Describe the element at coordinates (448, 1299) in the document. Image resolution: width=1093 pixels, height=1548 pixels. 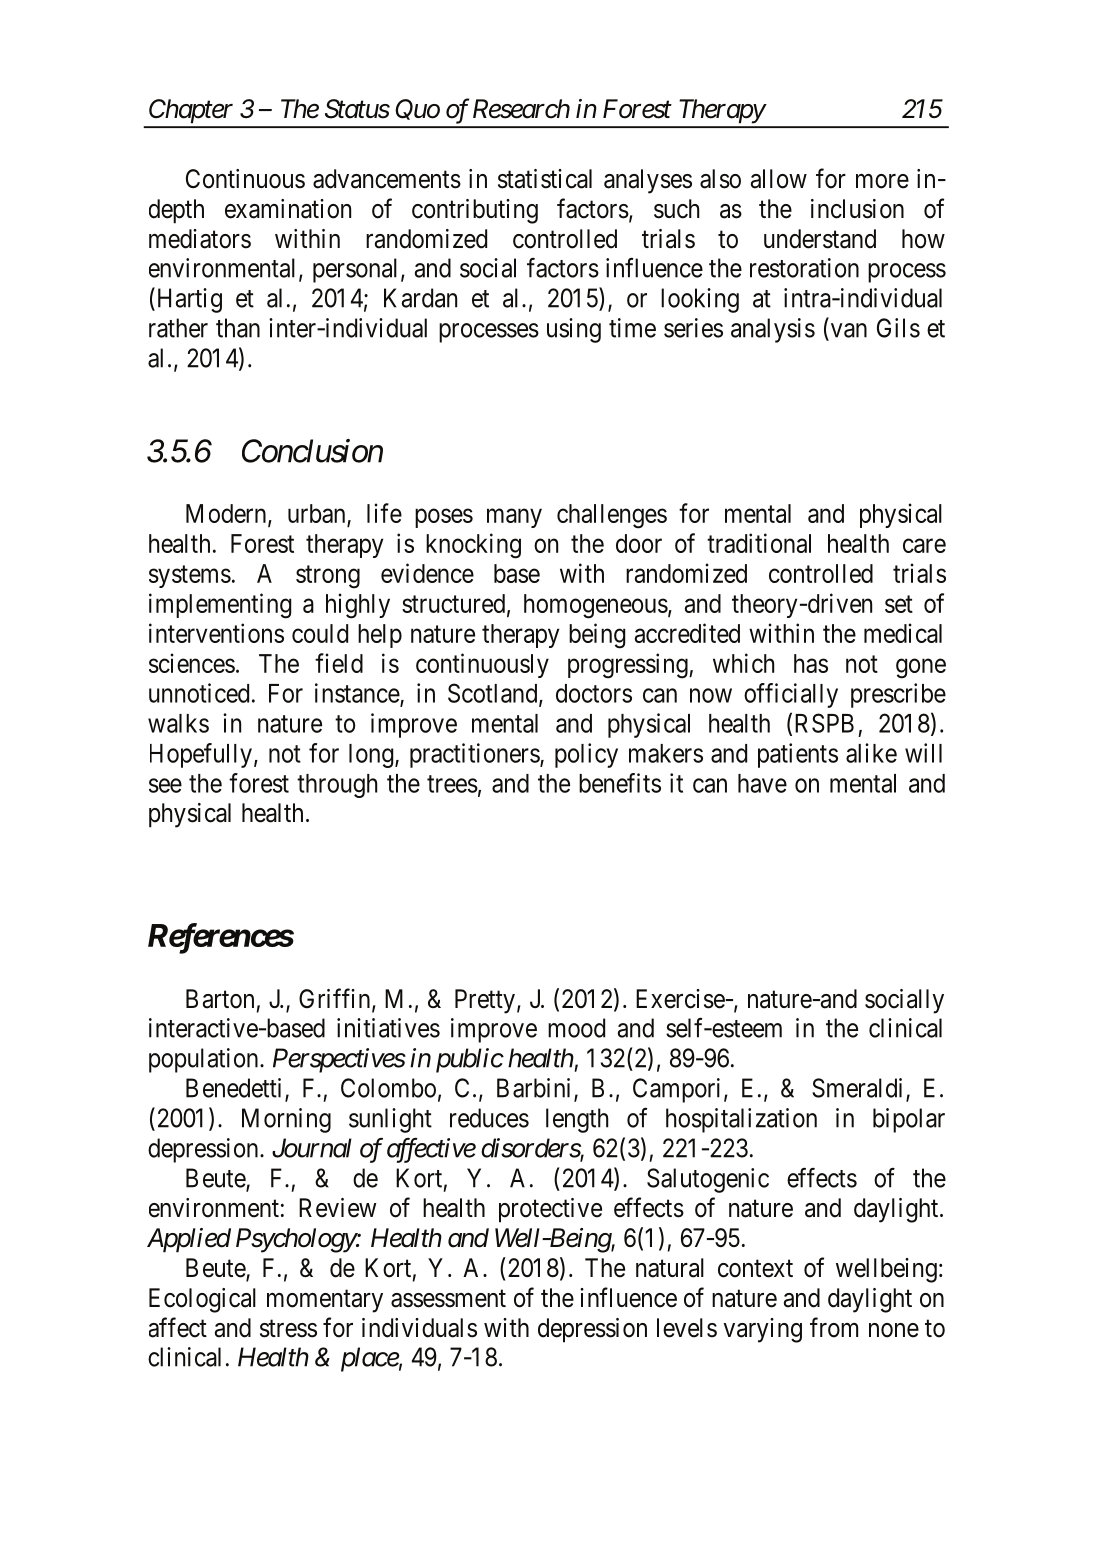
I see `assessment` at that location.
